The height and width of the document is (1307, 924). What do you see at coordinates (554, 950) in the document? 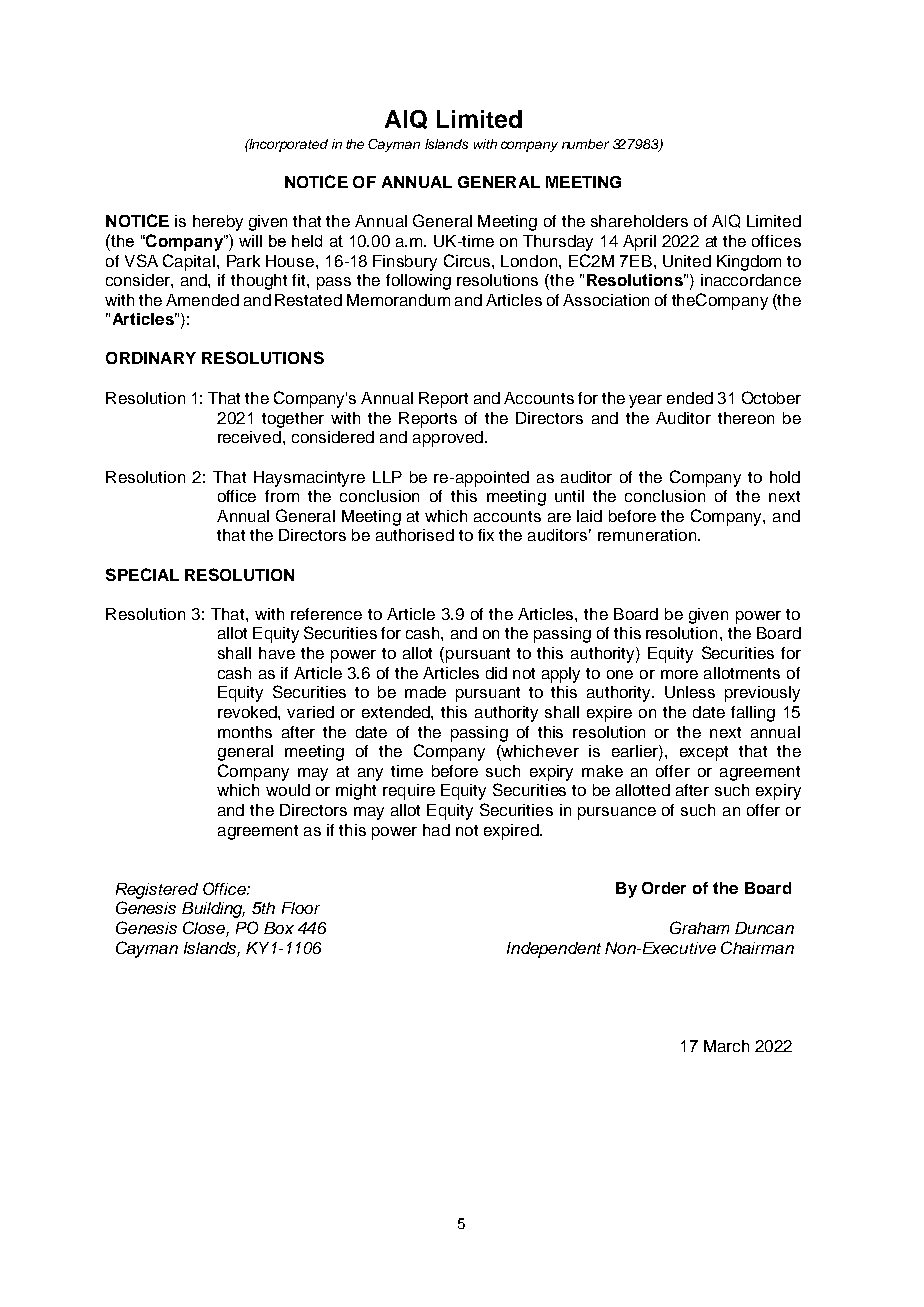
I see `Independent` at bounding box center [554, 950].
